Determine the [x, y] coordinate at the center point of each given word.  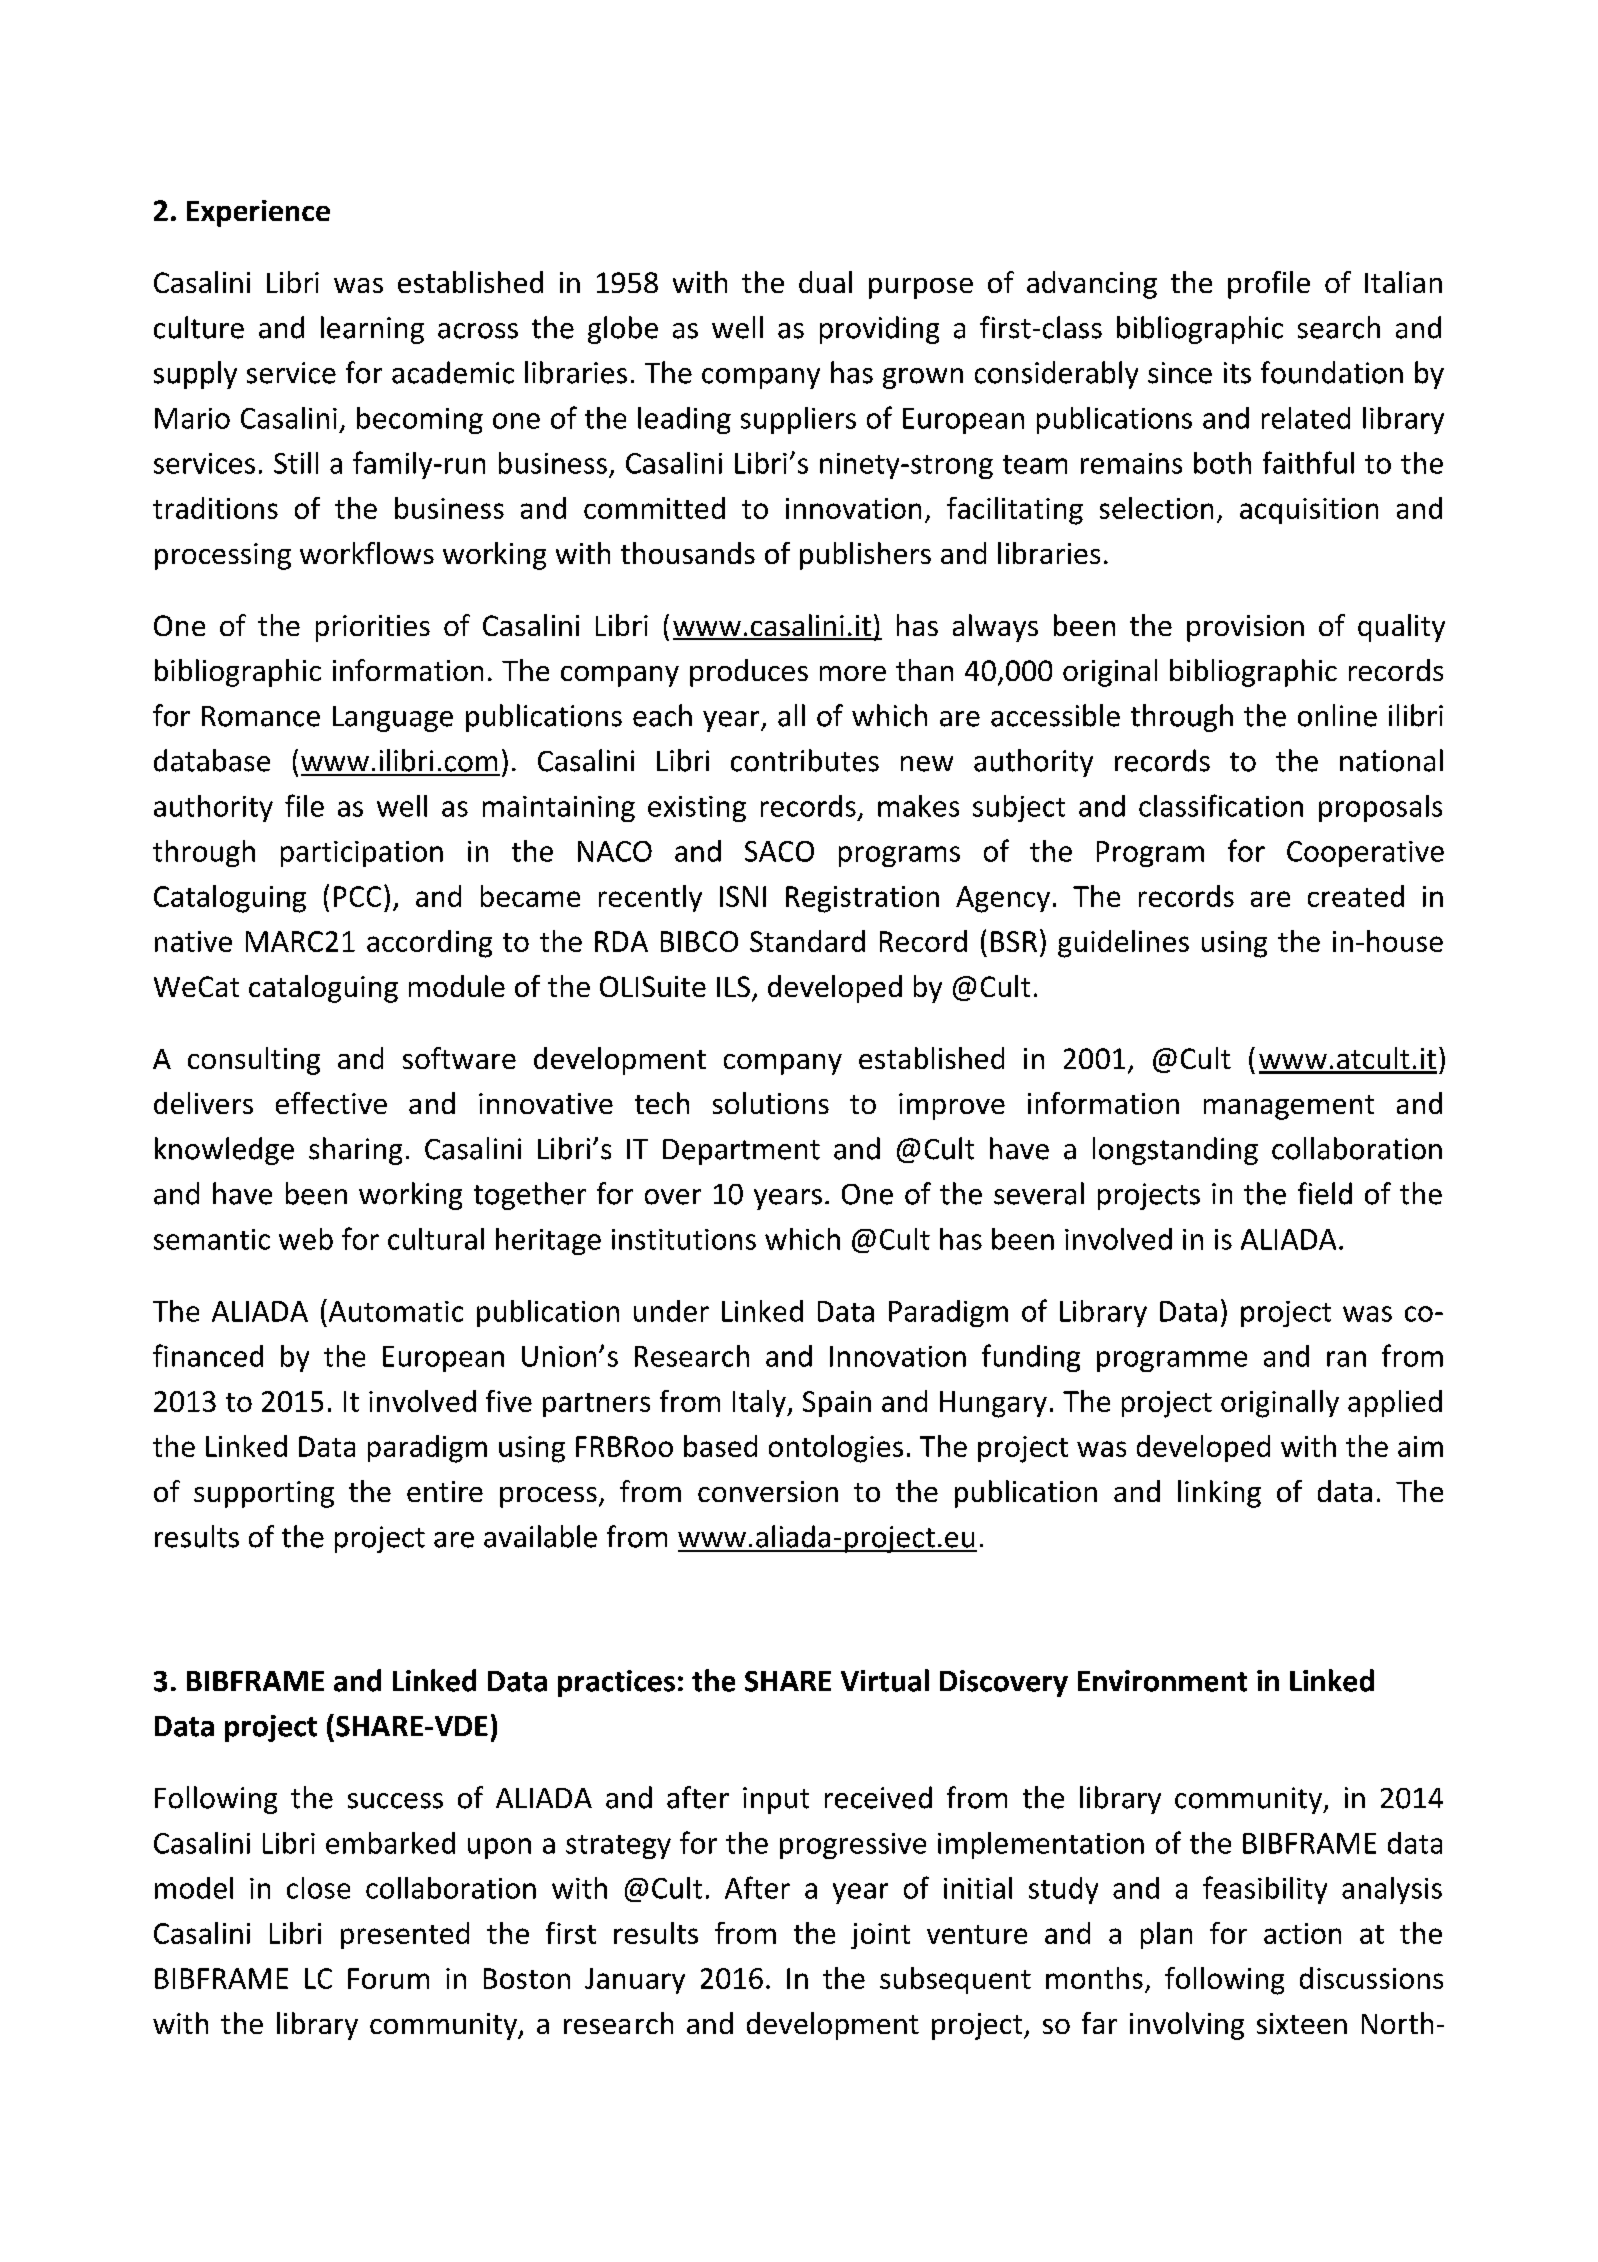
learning [372, 330]
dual [825, 282]
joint [880, 1936]
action [1302, 1933]
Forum [388, 1978]
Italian [1403, 282]
